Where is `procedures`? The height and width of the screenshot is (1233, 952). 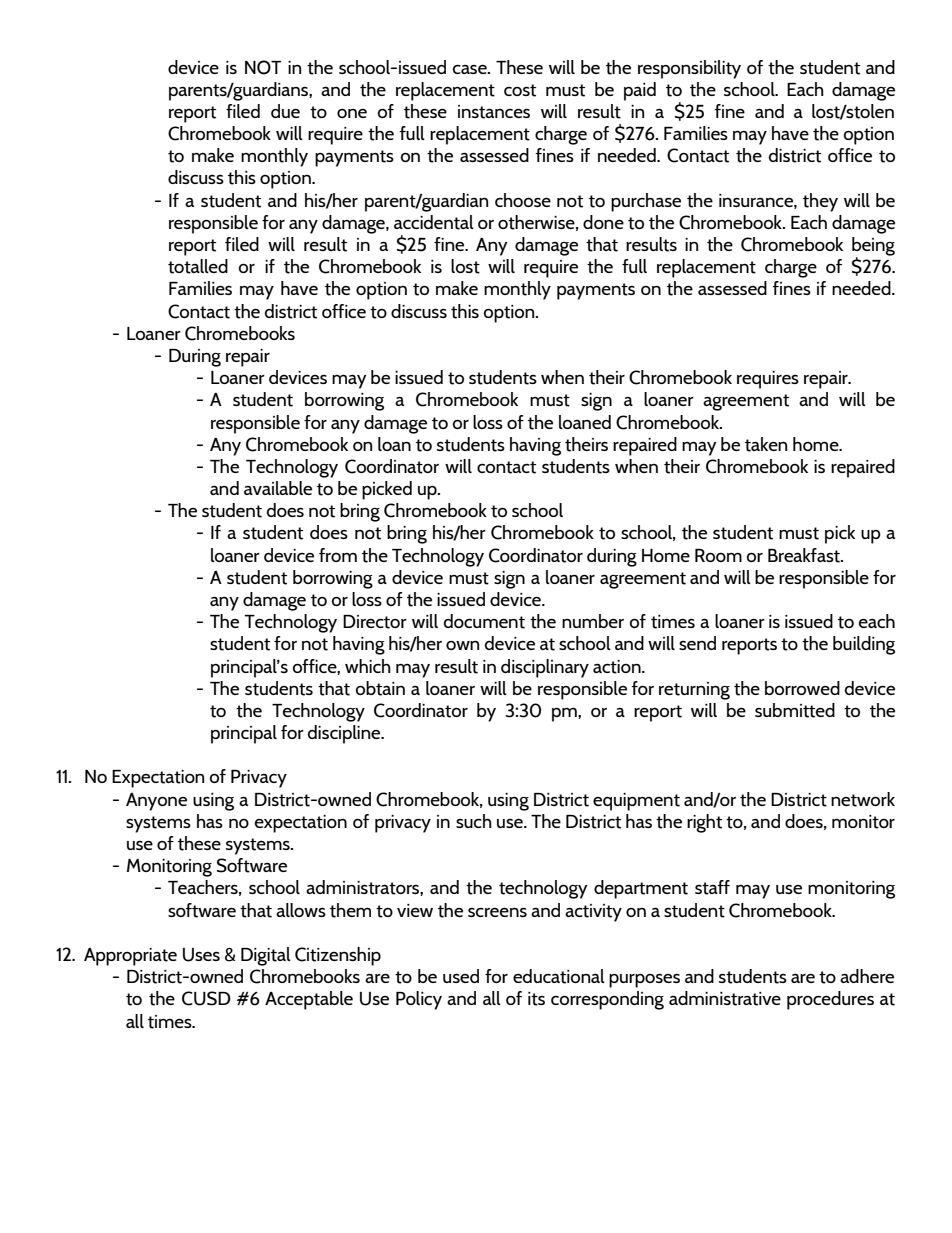 procedures is located at coordinates (830, 1000).
